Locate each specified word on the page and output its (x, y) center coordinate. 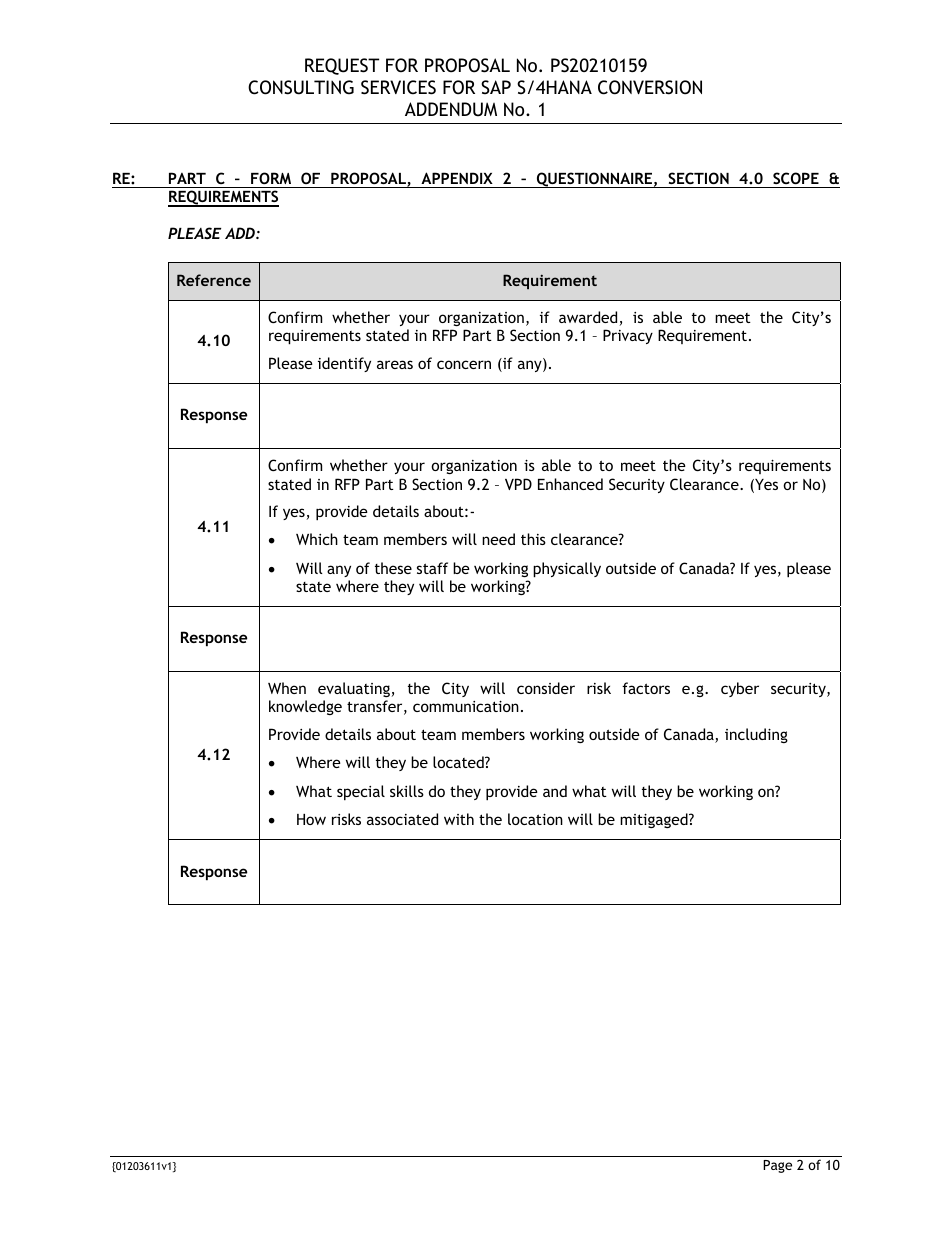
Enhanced (570, 484)
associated (402, 819)
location (535, 819)
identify (344, 364)
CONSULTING (301, 87)
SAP (496, 87)
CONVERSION (650, 87)
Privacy (628, 336)
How (311, 819)
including (756, 735)
